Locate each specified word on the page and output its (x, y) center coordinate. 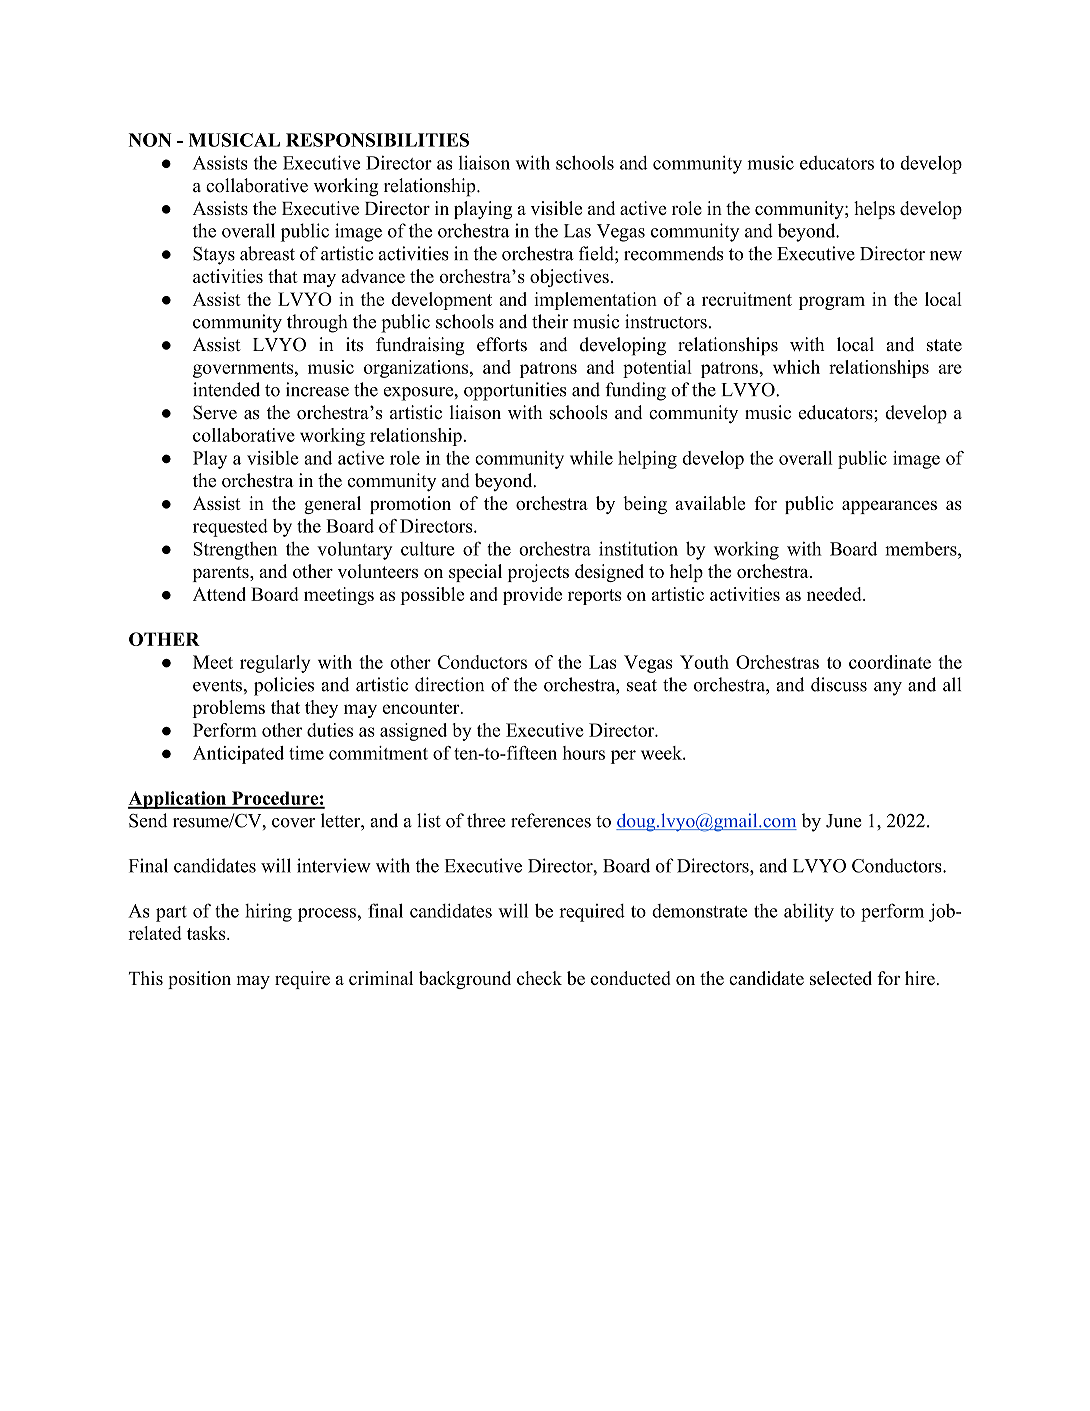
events (217, 685)
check (539, 978)
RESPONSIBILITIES (377, 140)
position (199, 980)
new (946, 256)
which (796, 367)
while (591, 458)
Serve (215, 412)
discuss (839, 684)
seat (642, 685)
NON (150, 140)
